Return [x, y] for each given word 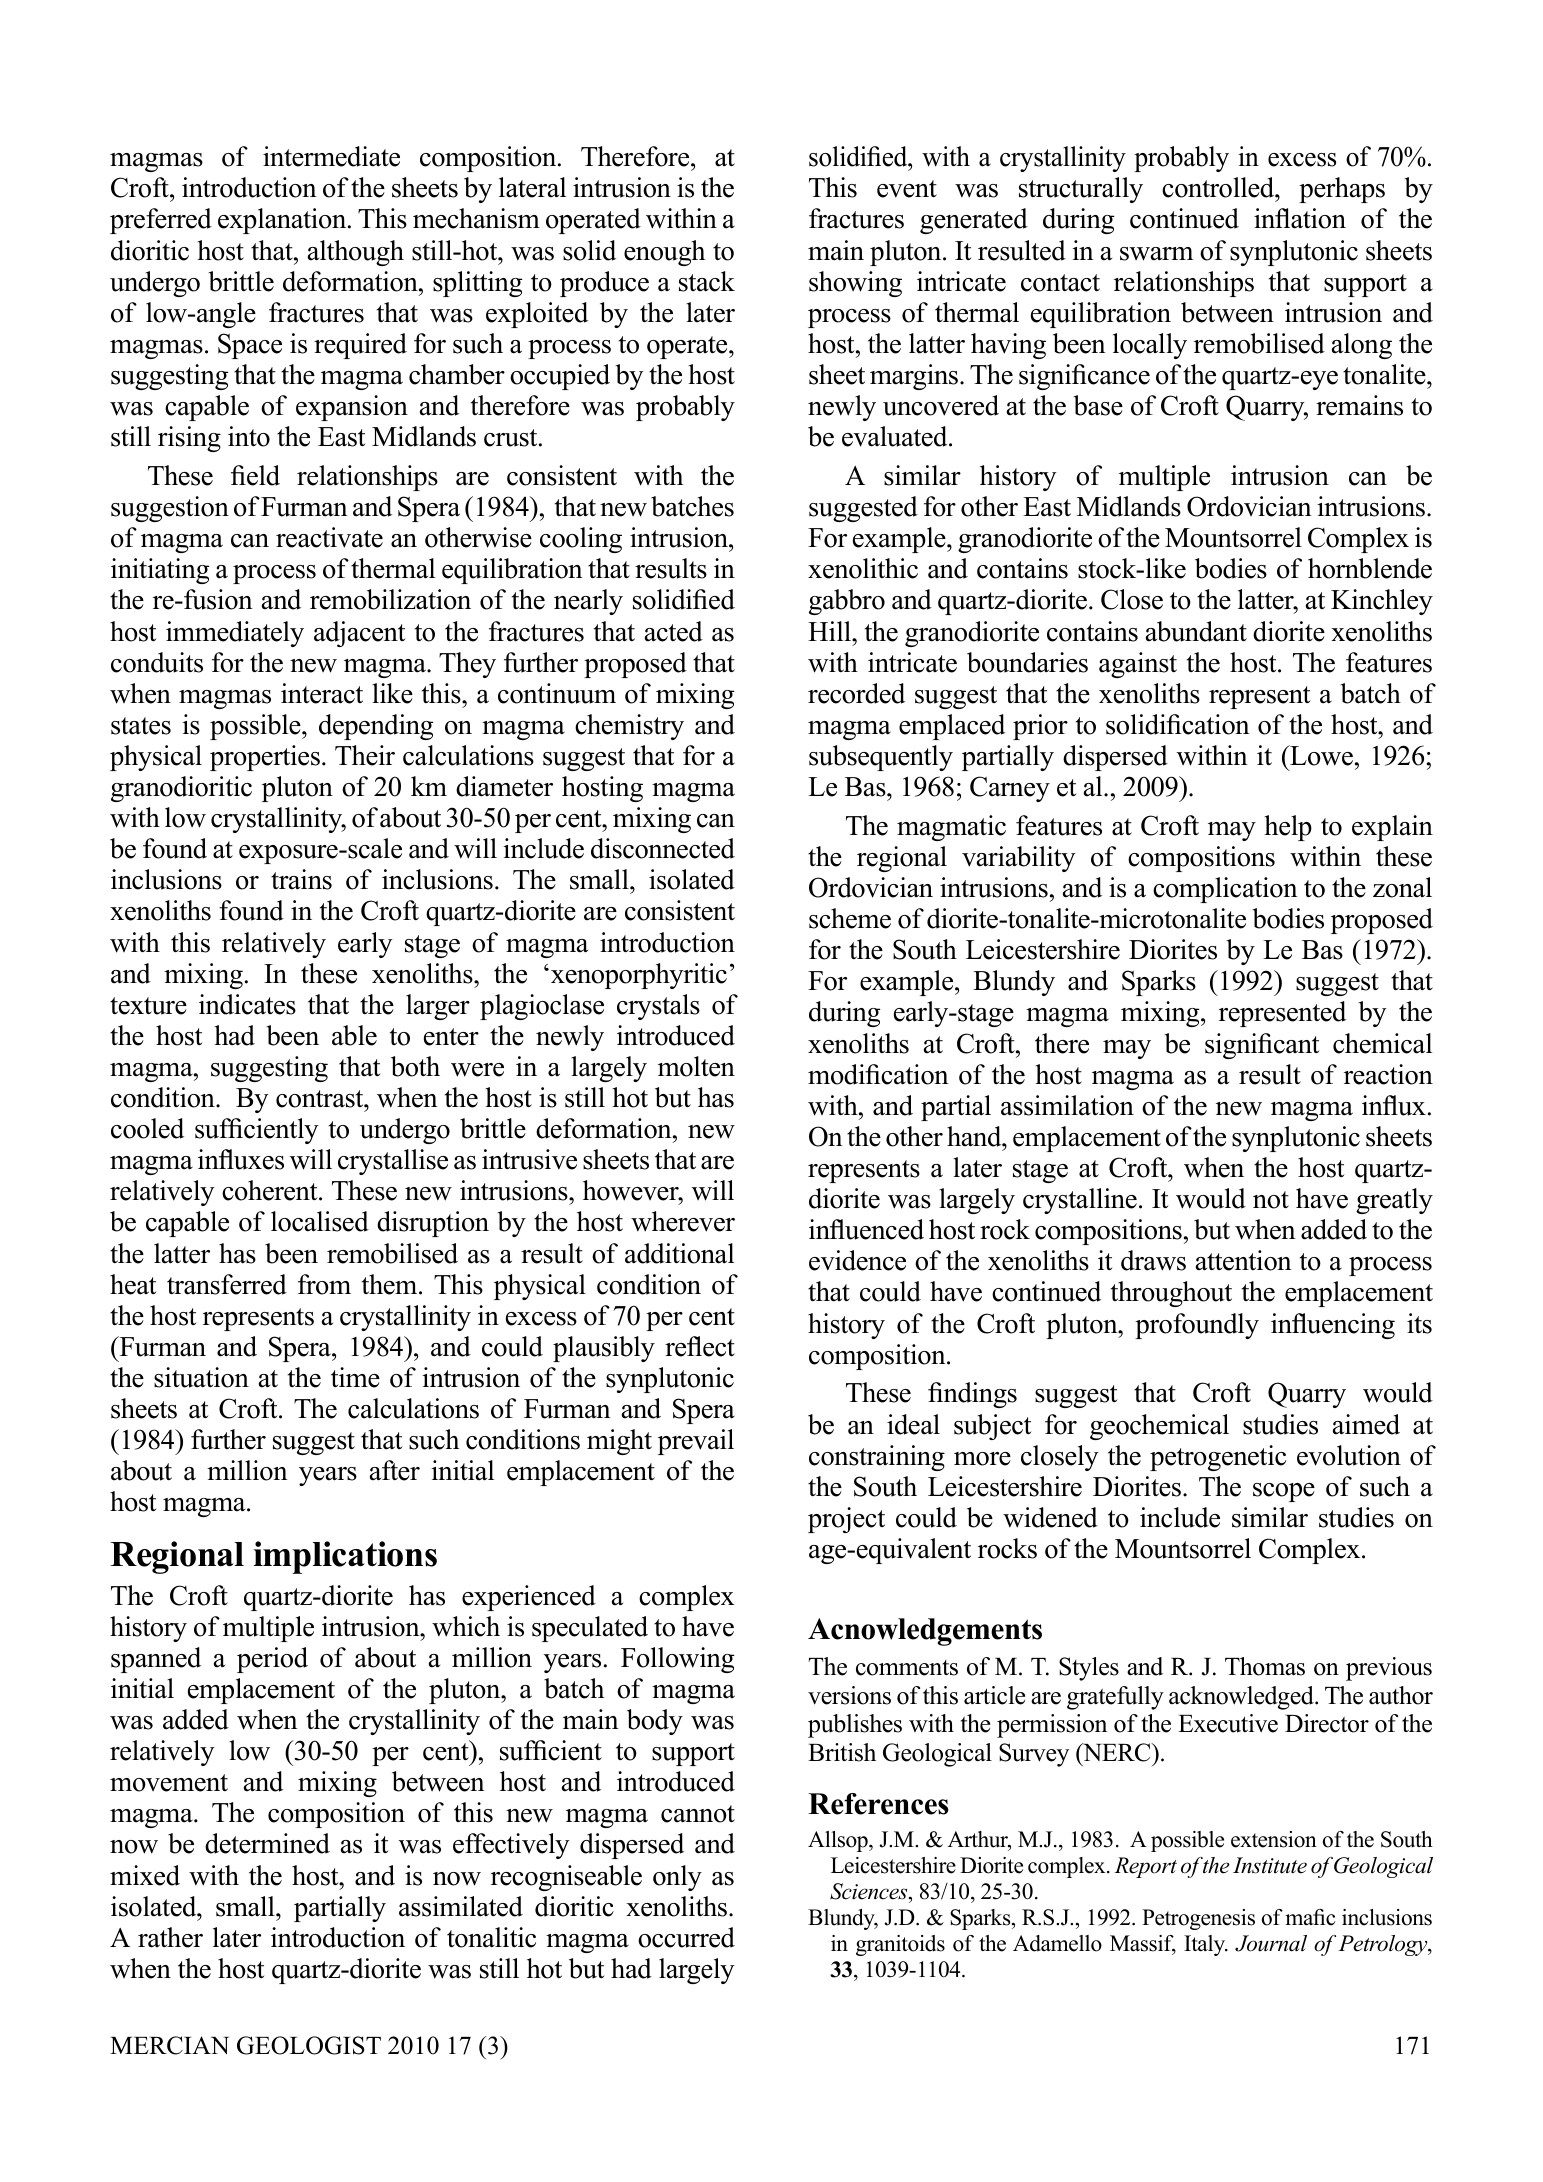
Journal [1271, 1943]
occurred [686, 1937]
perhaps [1342, 190]
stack [707, 281]
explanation [283, 221]
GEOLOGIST [309, 2045]
